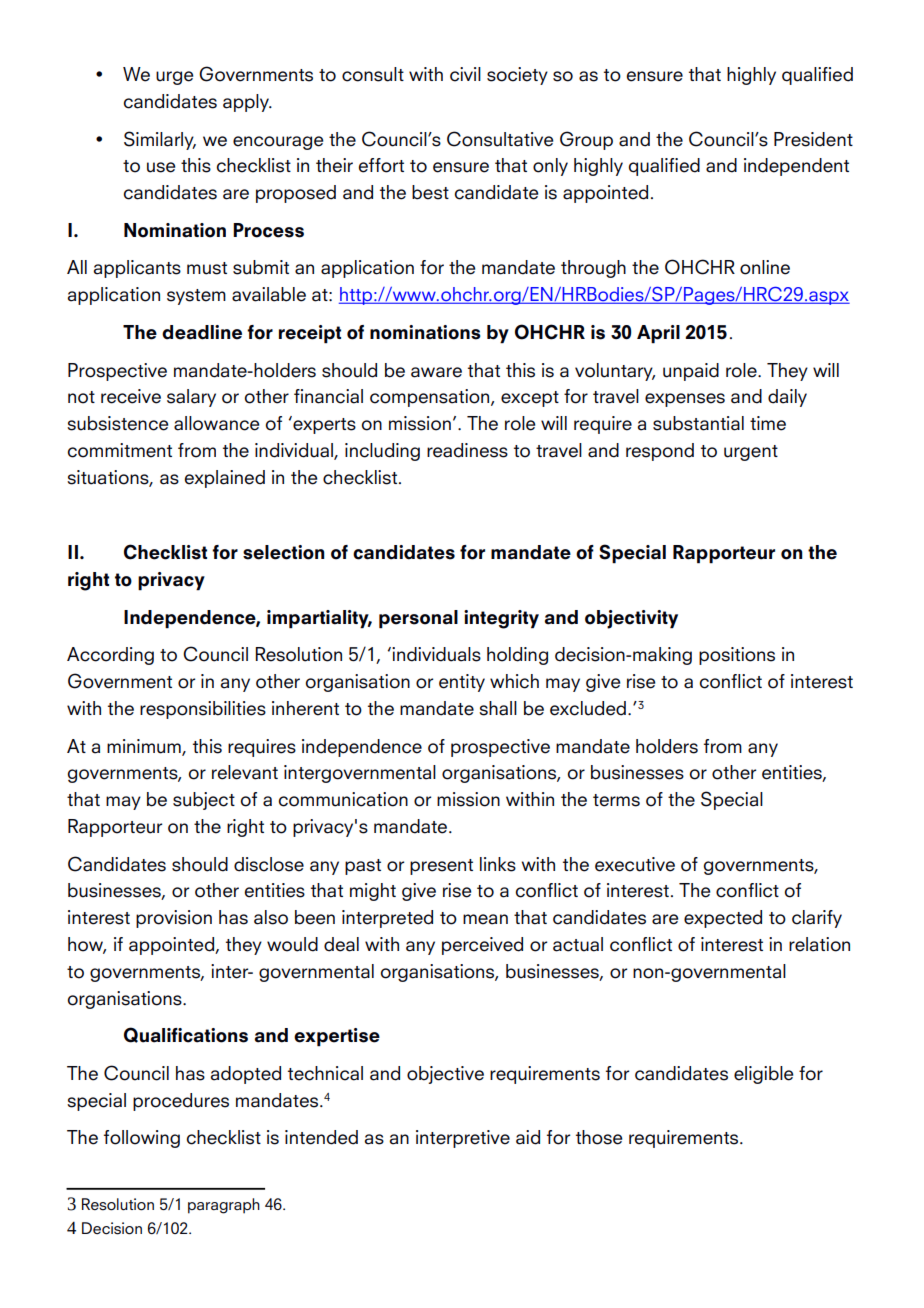 The image size is (924, 1308). I want to click on following, so click(142, 1139).
